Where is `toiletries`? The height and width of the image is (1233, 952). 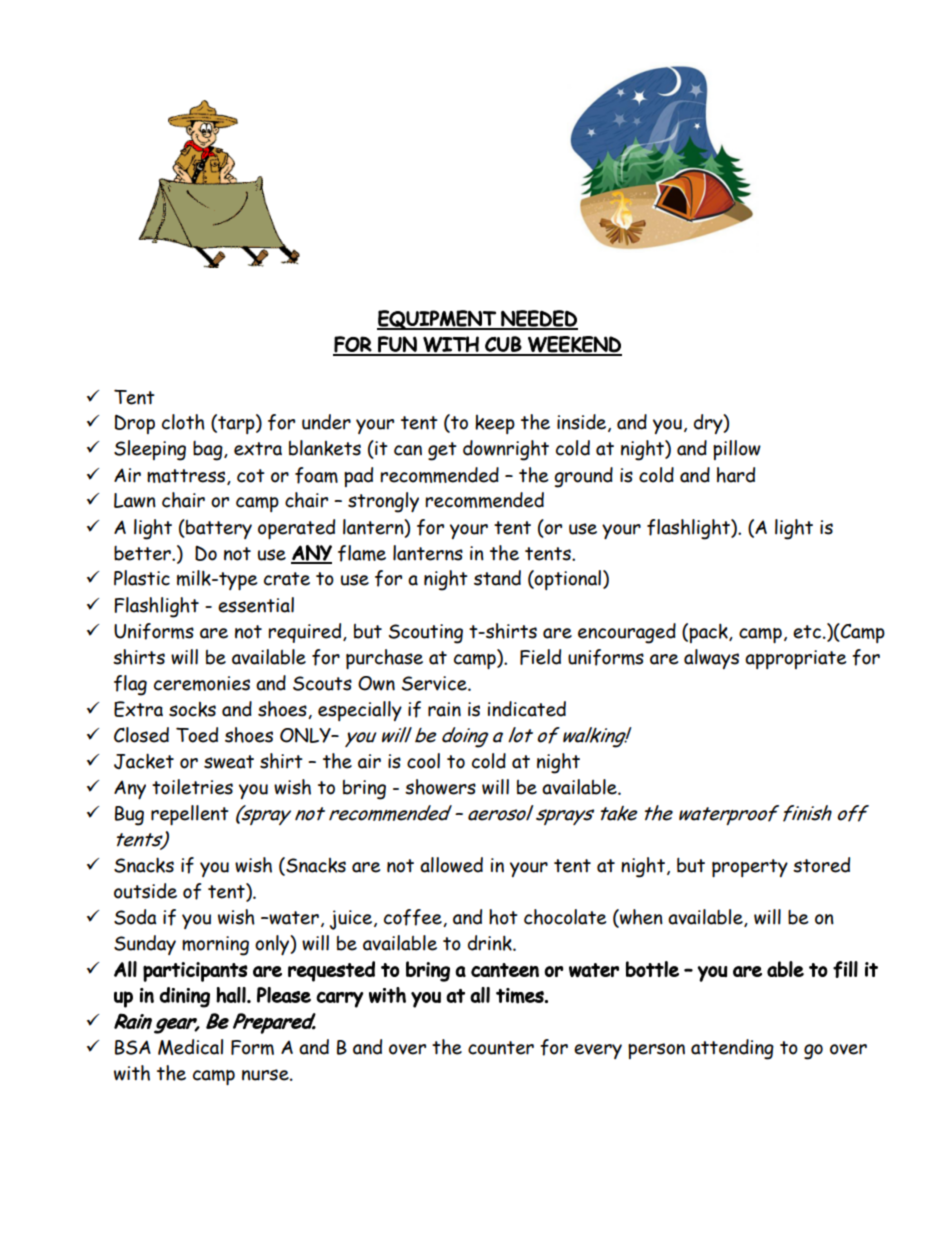 toiletries is located at coordinates (192, 787).
